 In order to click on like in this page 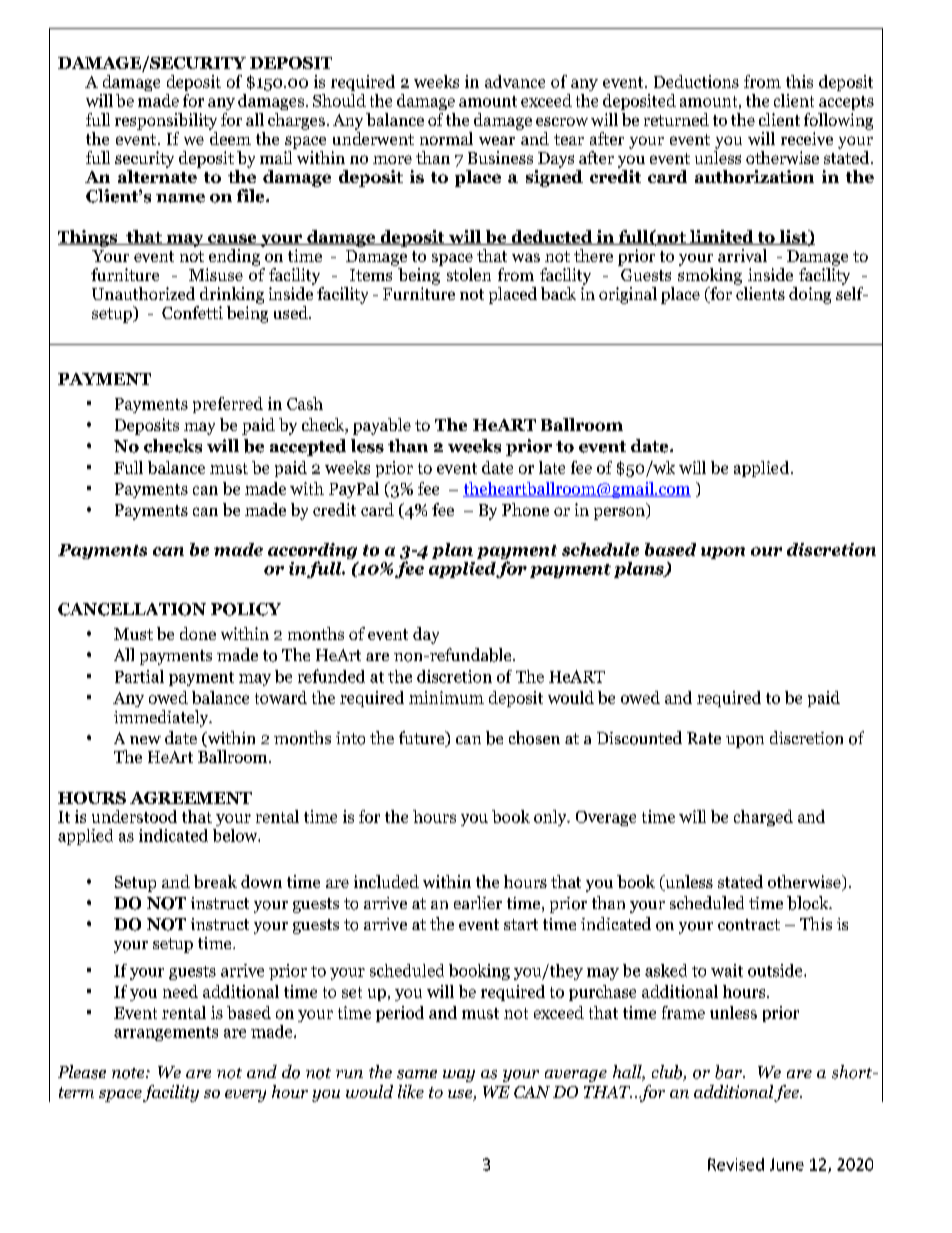, I will do `click(411, 1091)`.
